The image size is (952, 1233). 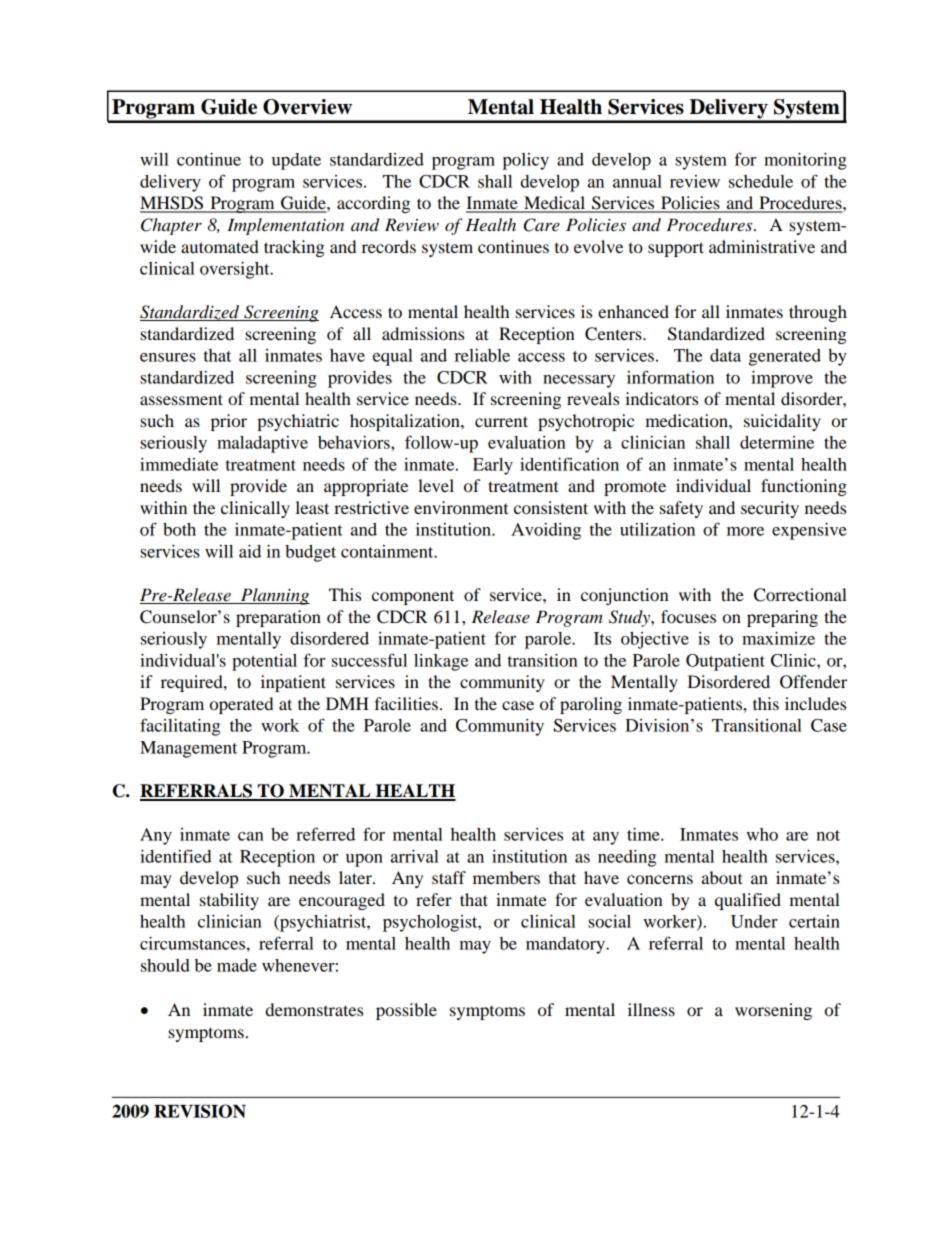 What do you see at coordinates (493, 466) in the document?
I see `Early` at bounding box center [493, 466].
